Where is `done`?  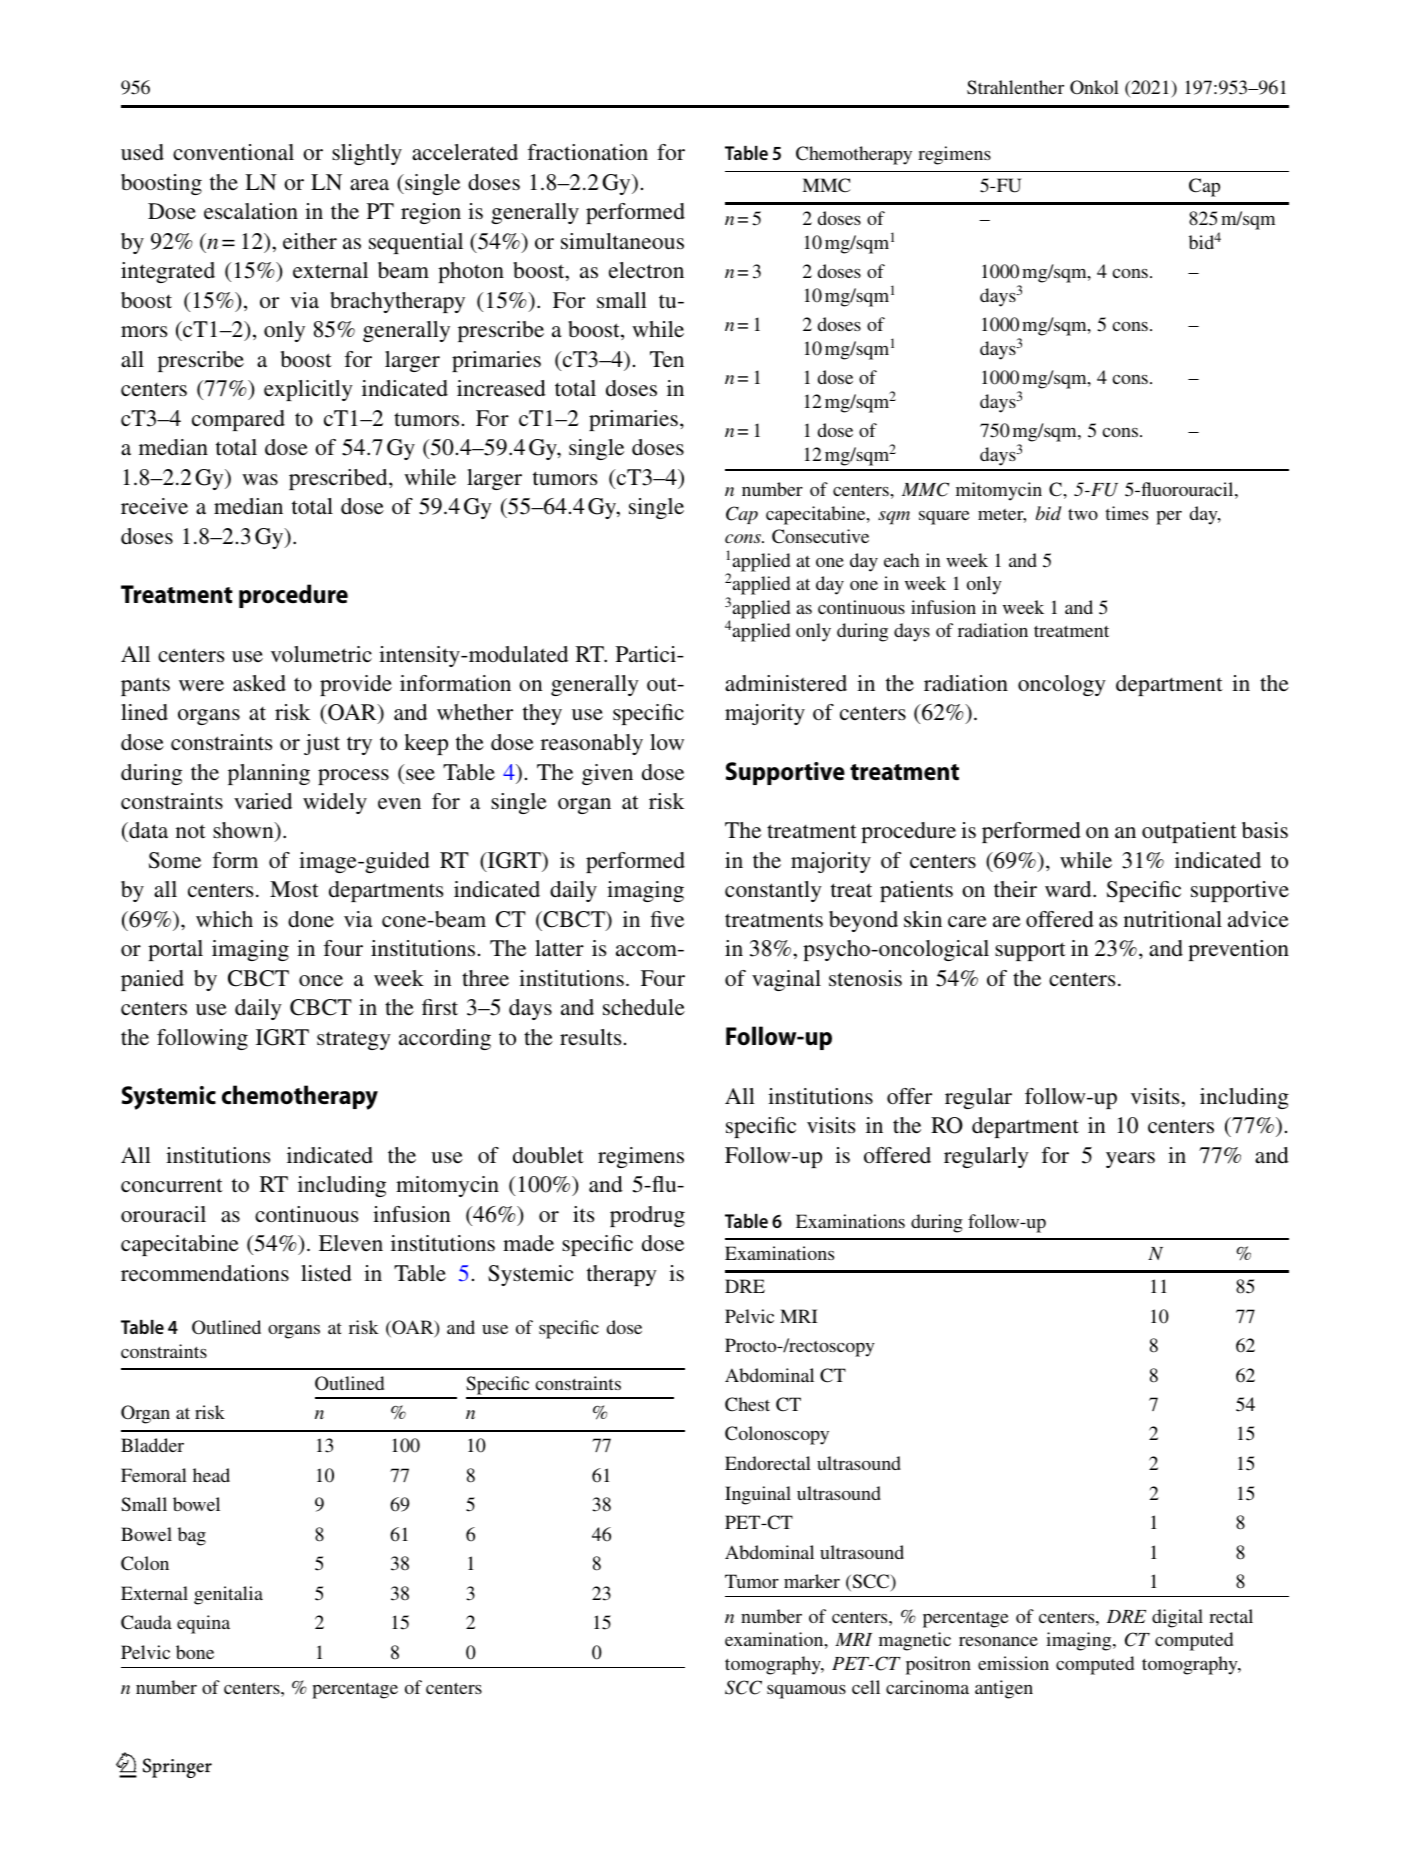 done is located at coordinates (311, 919).
